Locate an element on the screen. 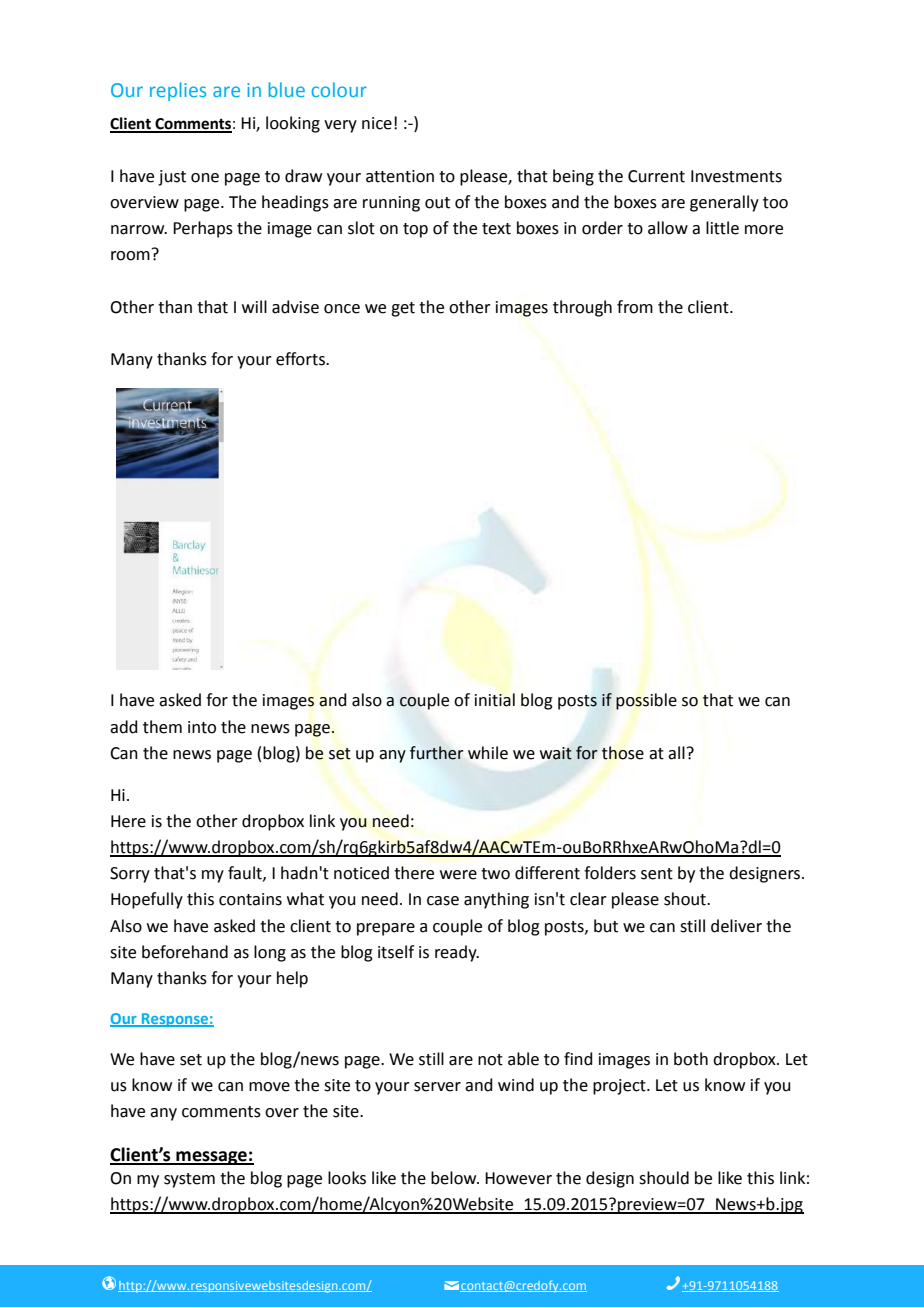  into is located at coordinates (202, 727).
